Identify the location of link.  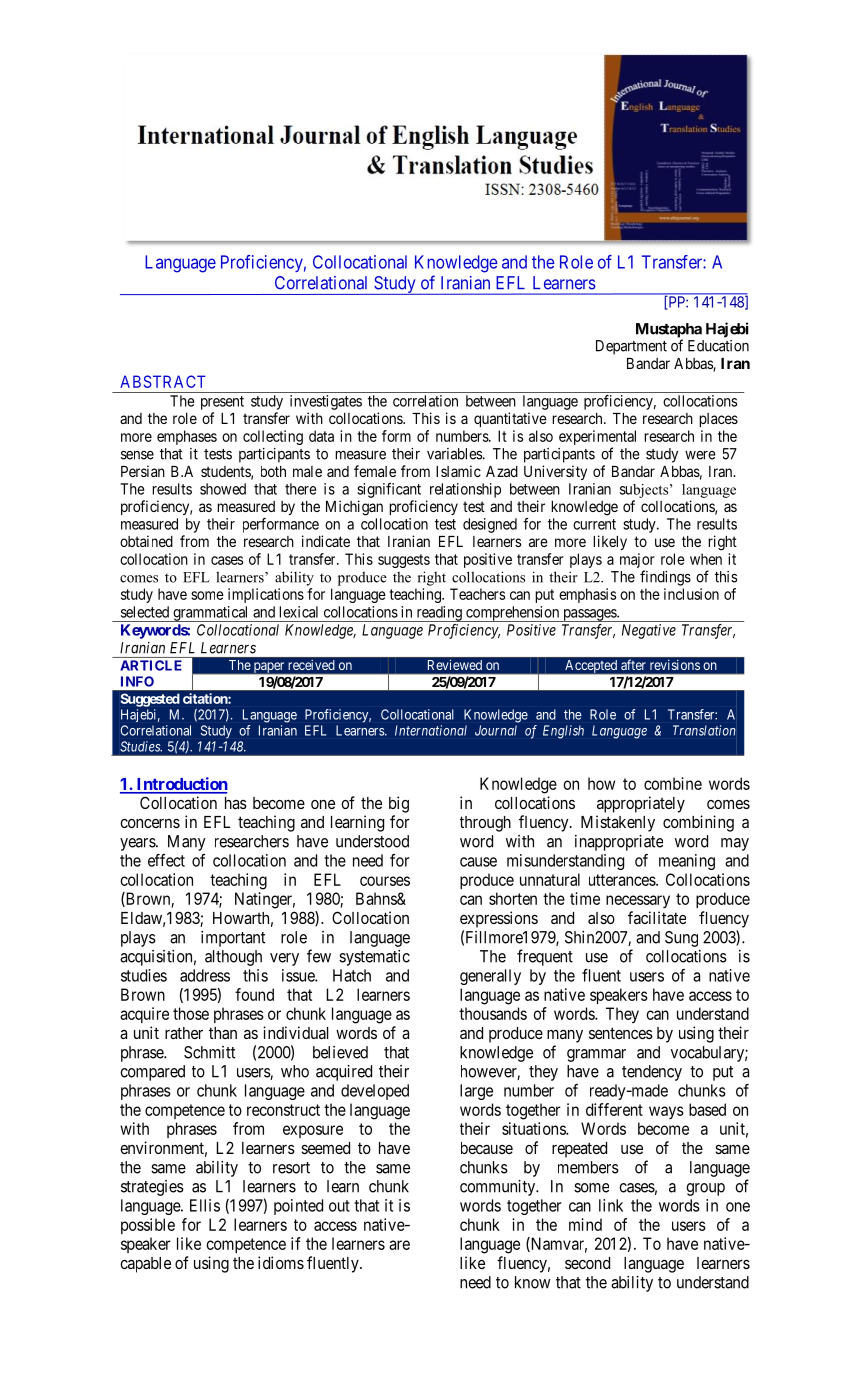
(611, 1205).
